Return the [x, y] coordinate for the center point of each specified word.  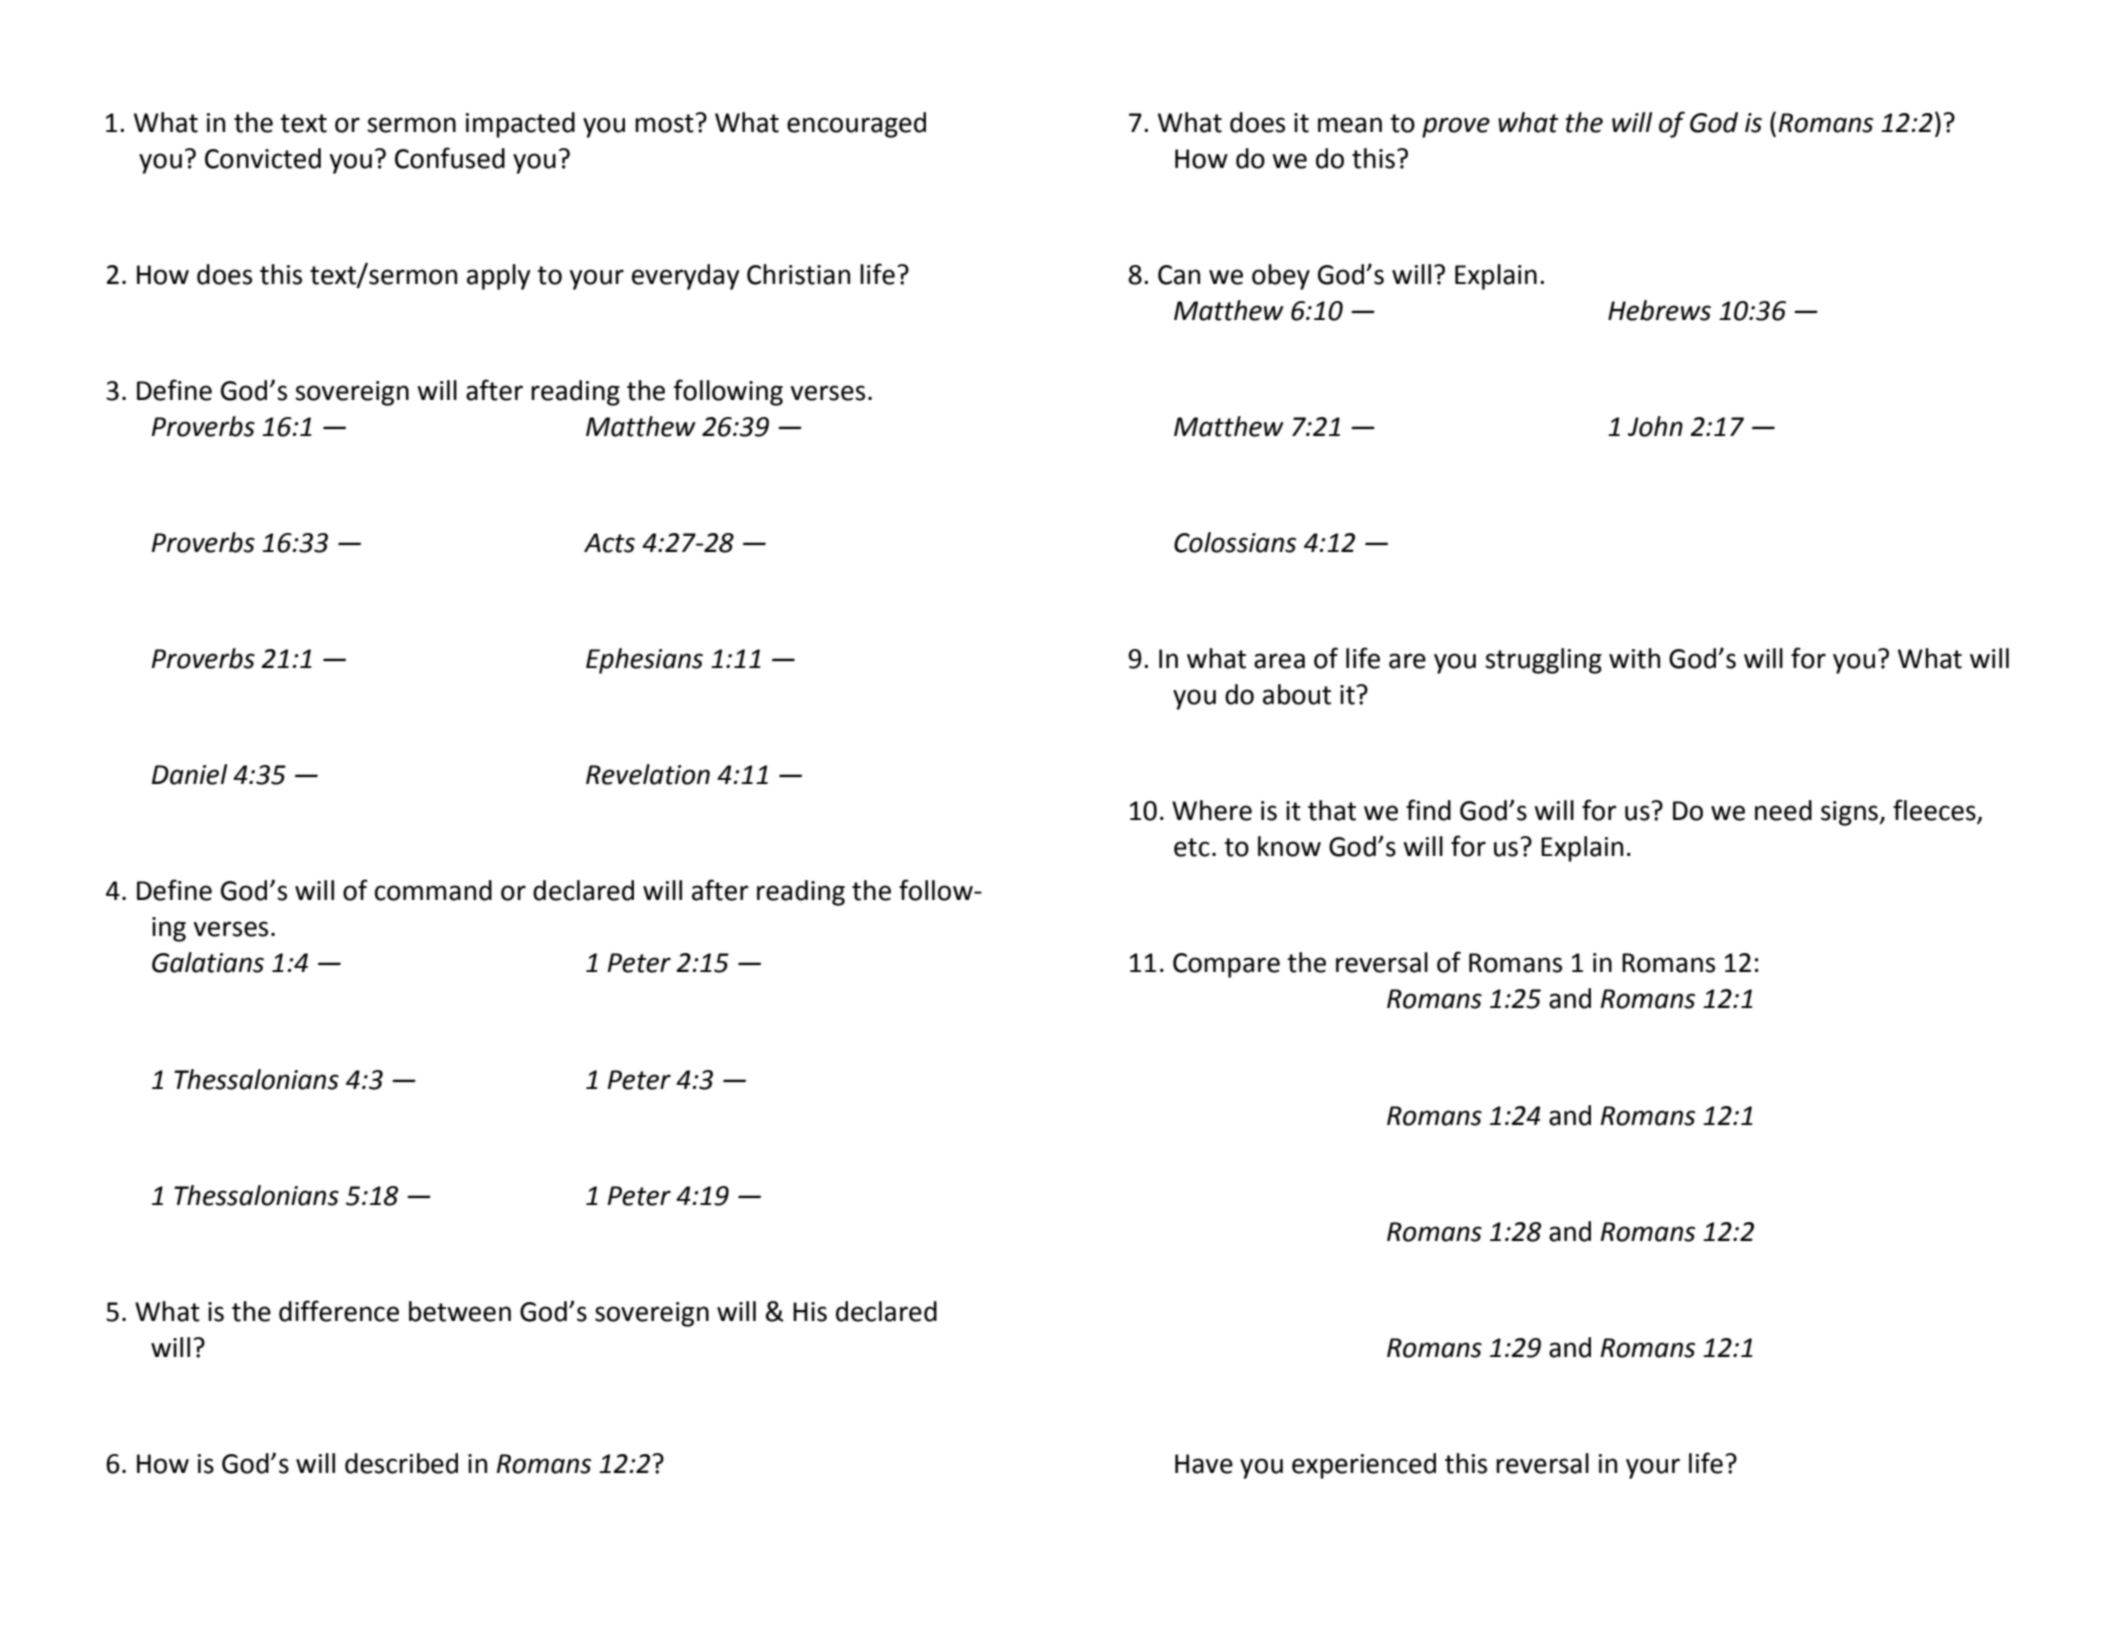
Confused [450, 158]
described [401, 1463]
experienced [1364, 1466]
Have [1204, 1464]
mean [1350, 125]
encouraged [856, 125]
